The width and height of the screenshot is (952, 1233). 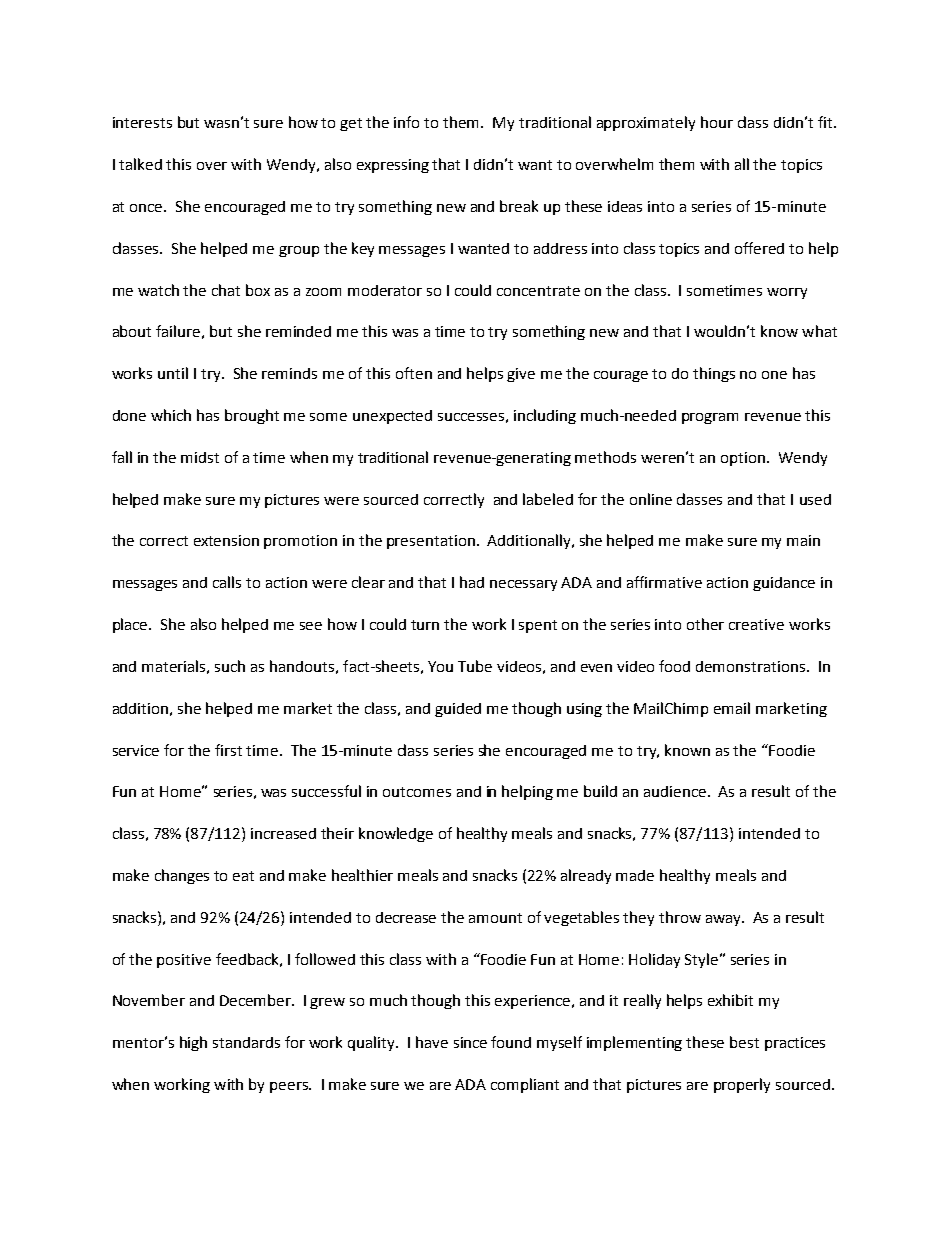 What do you see at coordinates (228, 750) in the screenshot?
I see `first` at bounding box center [228, 750].
